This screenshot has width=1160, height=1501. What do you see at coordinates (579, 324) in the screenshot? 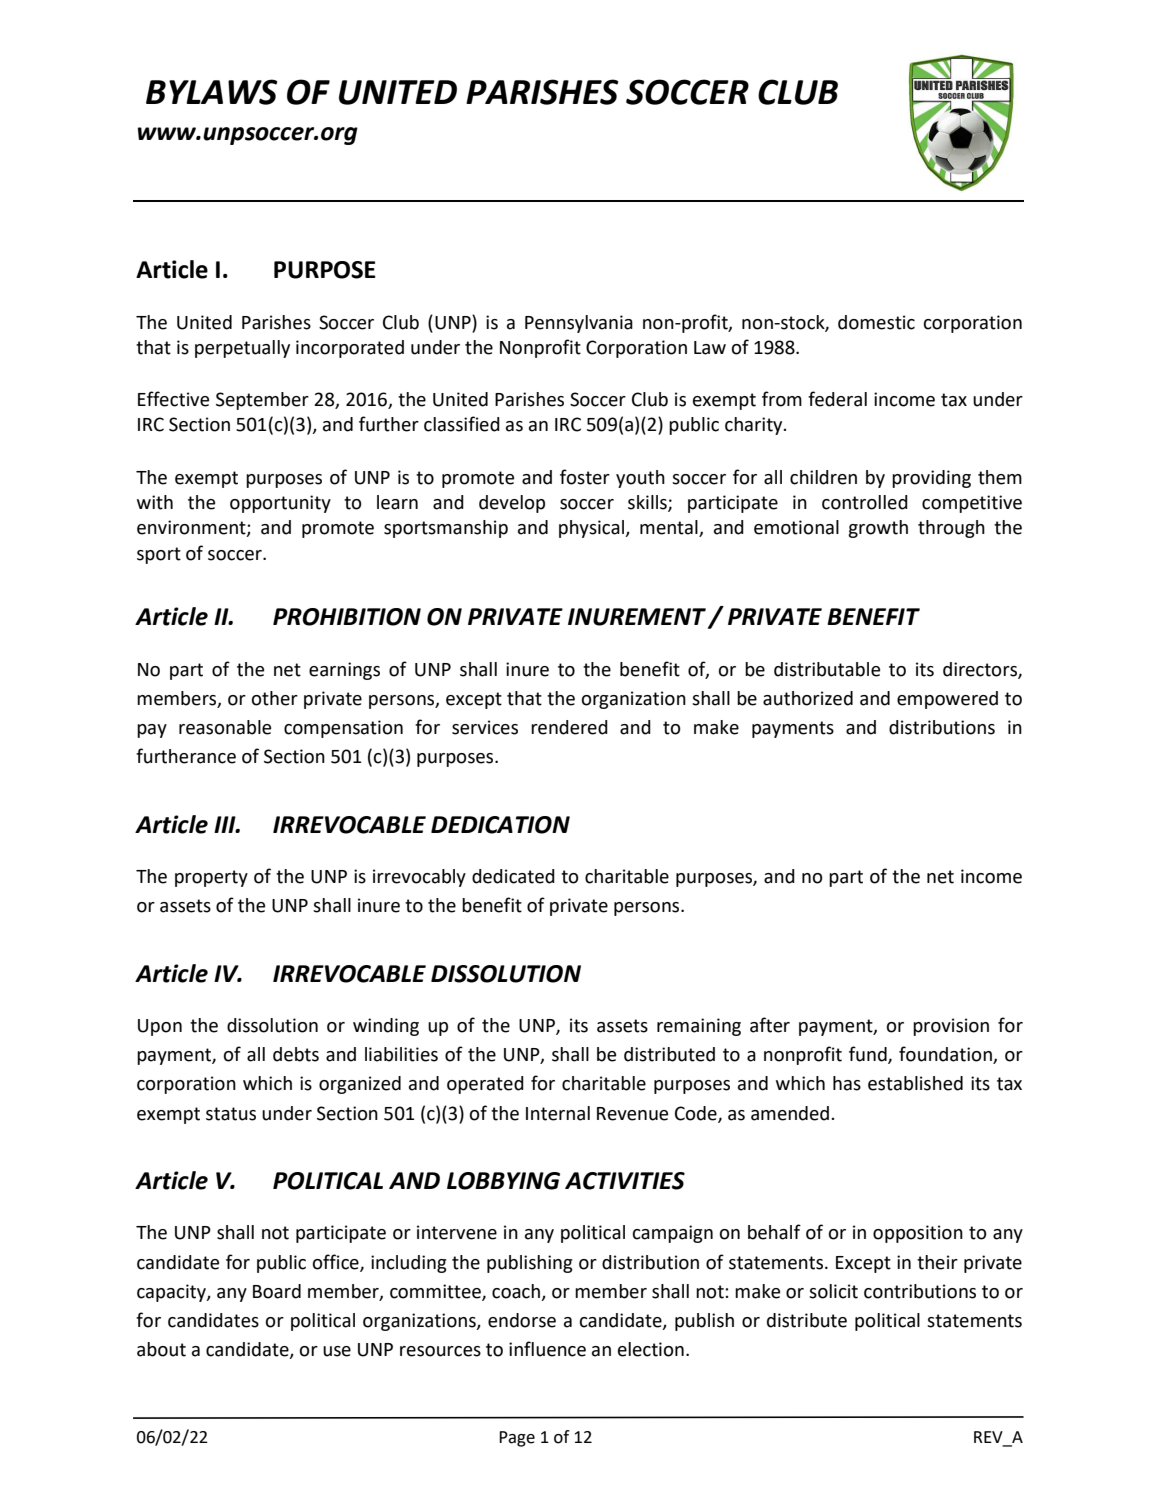
I see `Pennsylvania` at bounding box center [579, 324].
